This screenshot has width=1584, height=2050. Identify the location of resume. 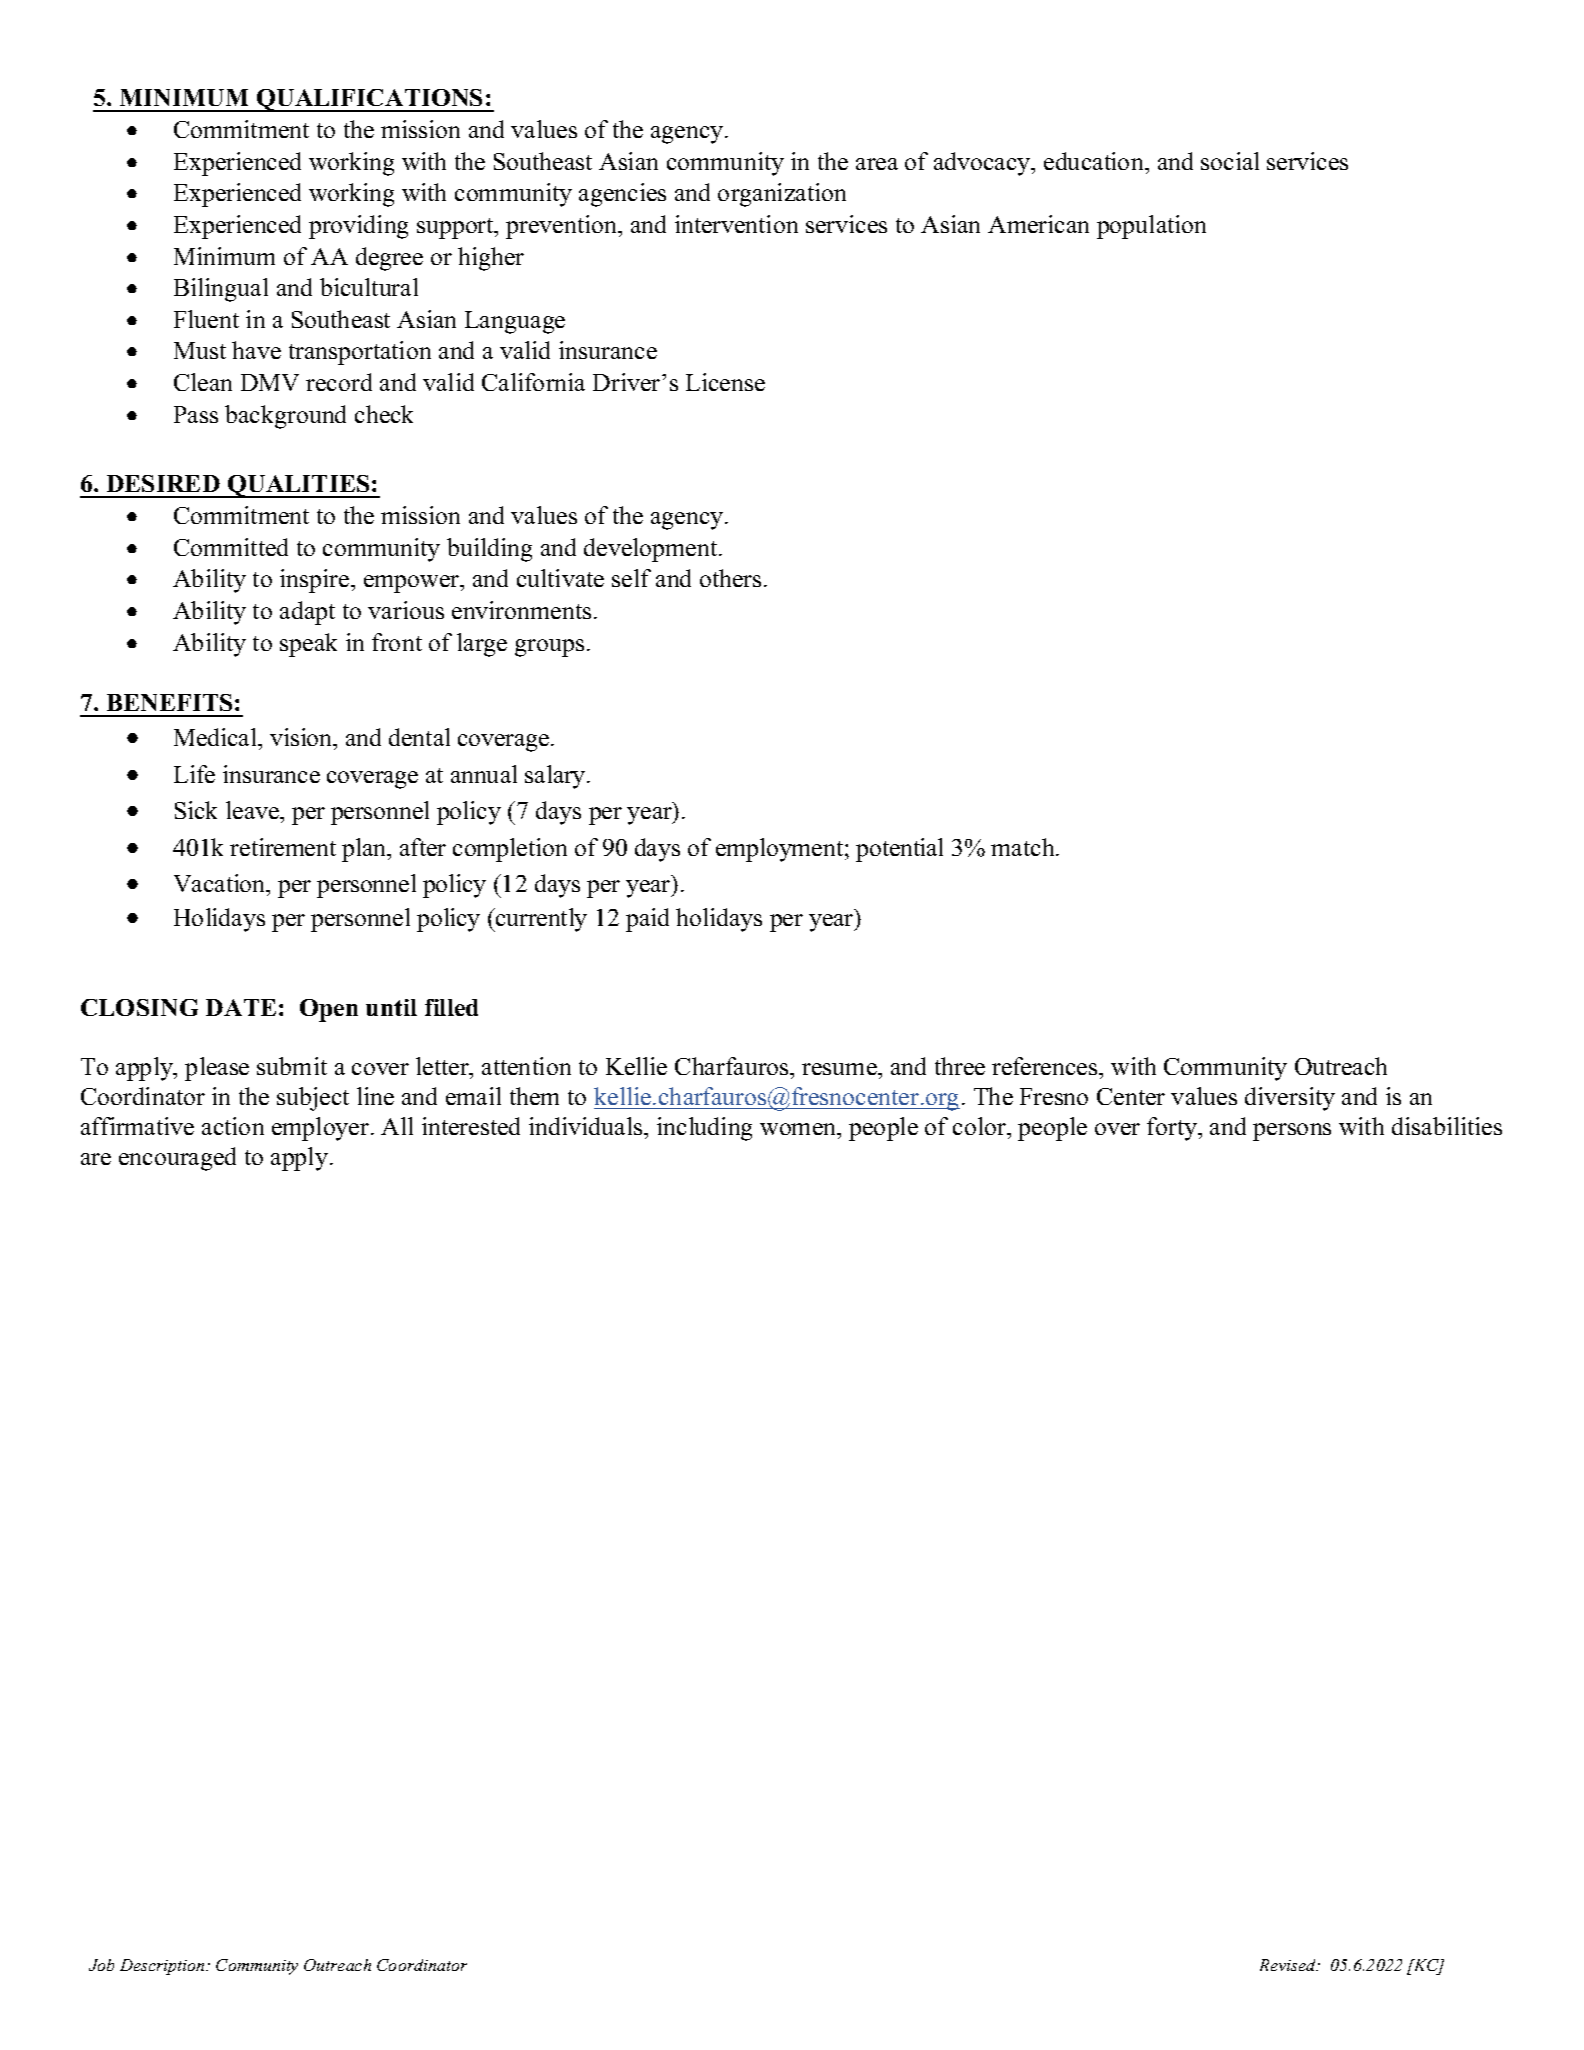
(840, 1069).
